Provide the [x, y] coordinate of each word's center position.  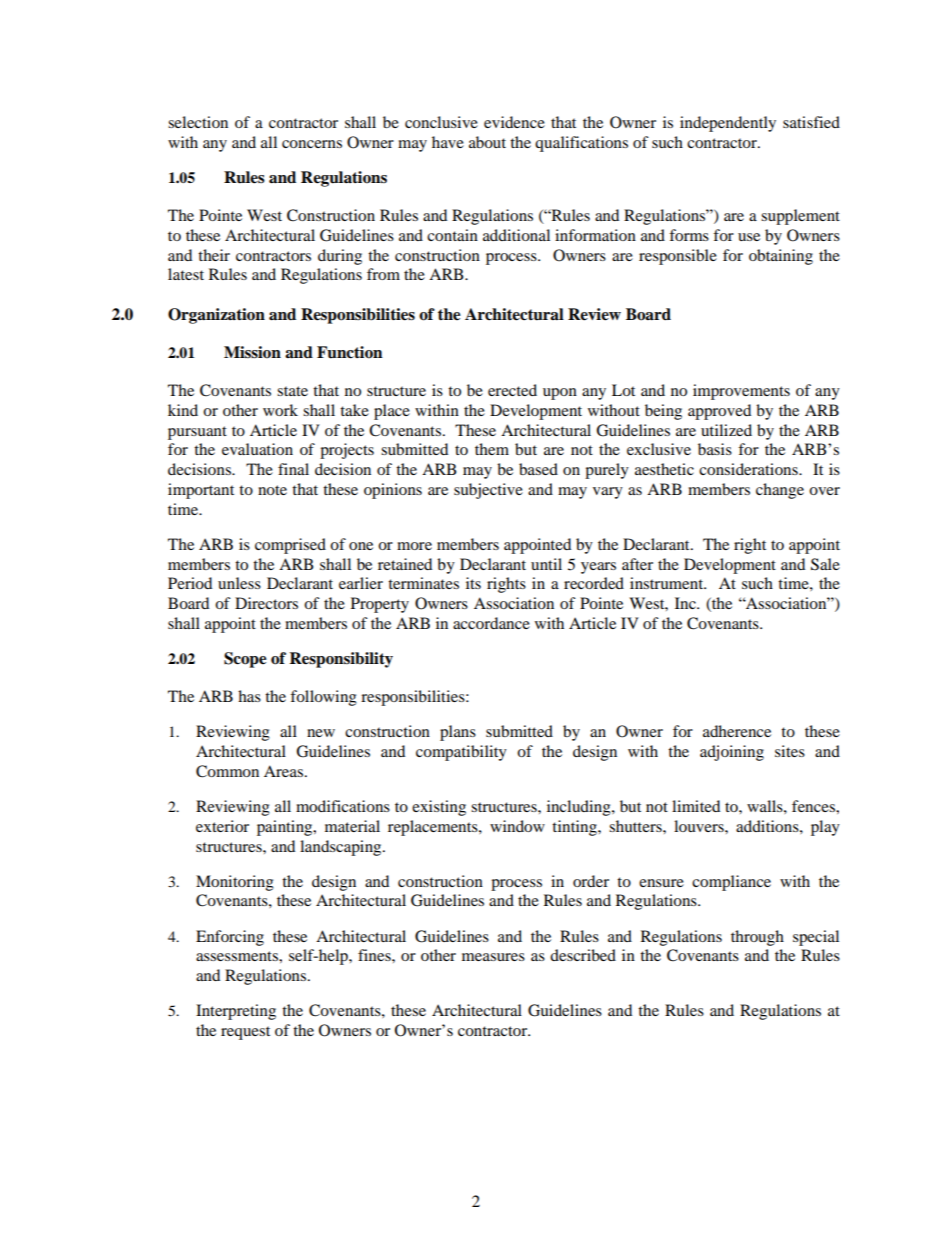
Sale [825, 564]
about [487, 142]
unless [239, 583]
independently [728, 124]
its [473, 583]
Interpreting [236, 1012]
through [757, 938]
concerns [312, 144]
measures [493, 957]
